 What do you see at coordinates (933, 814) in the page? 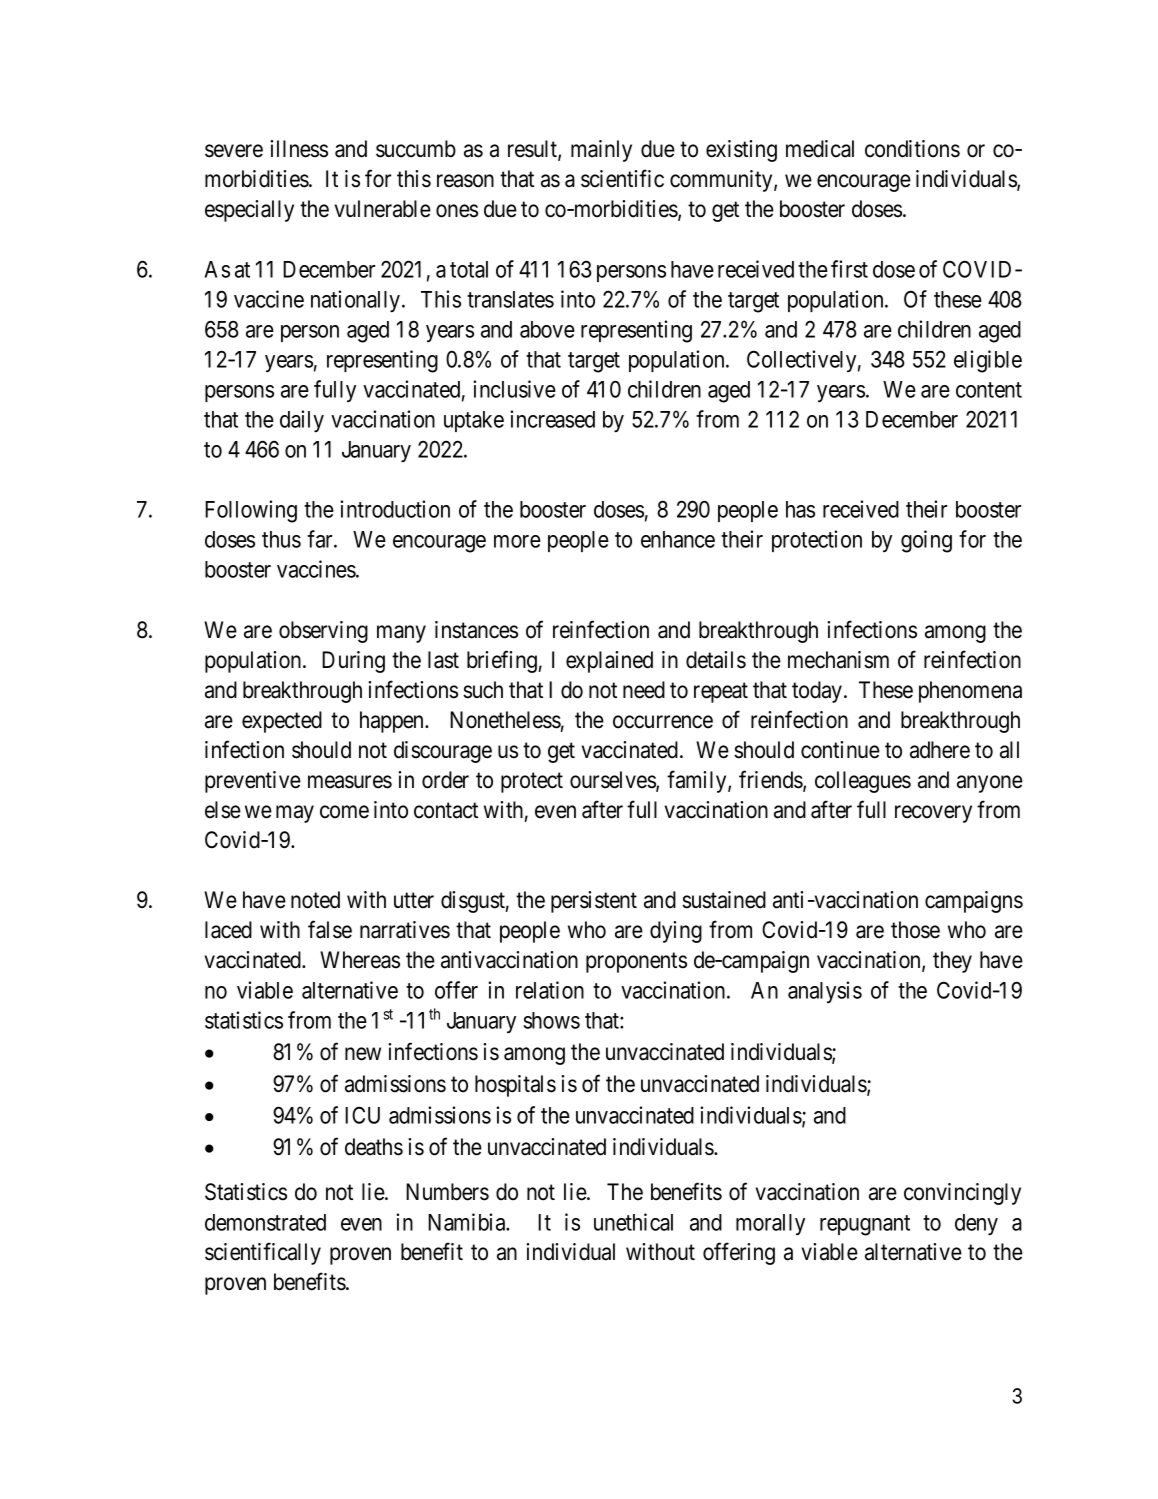
I see `recovery` at bounding box center [933, 814].
